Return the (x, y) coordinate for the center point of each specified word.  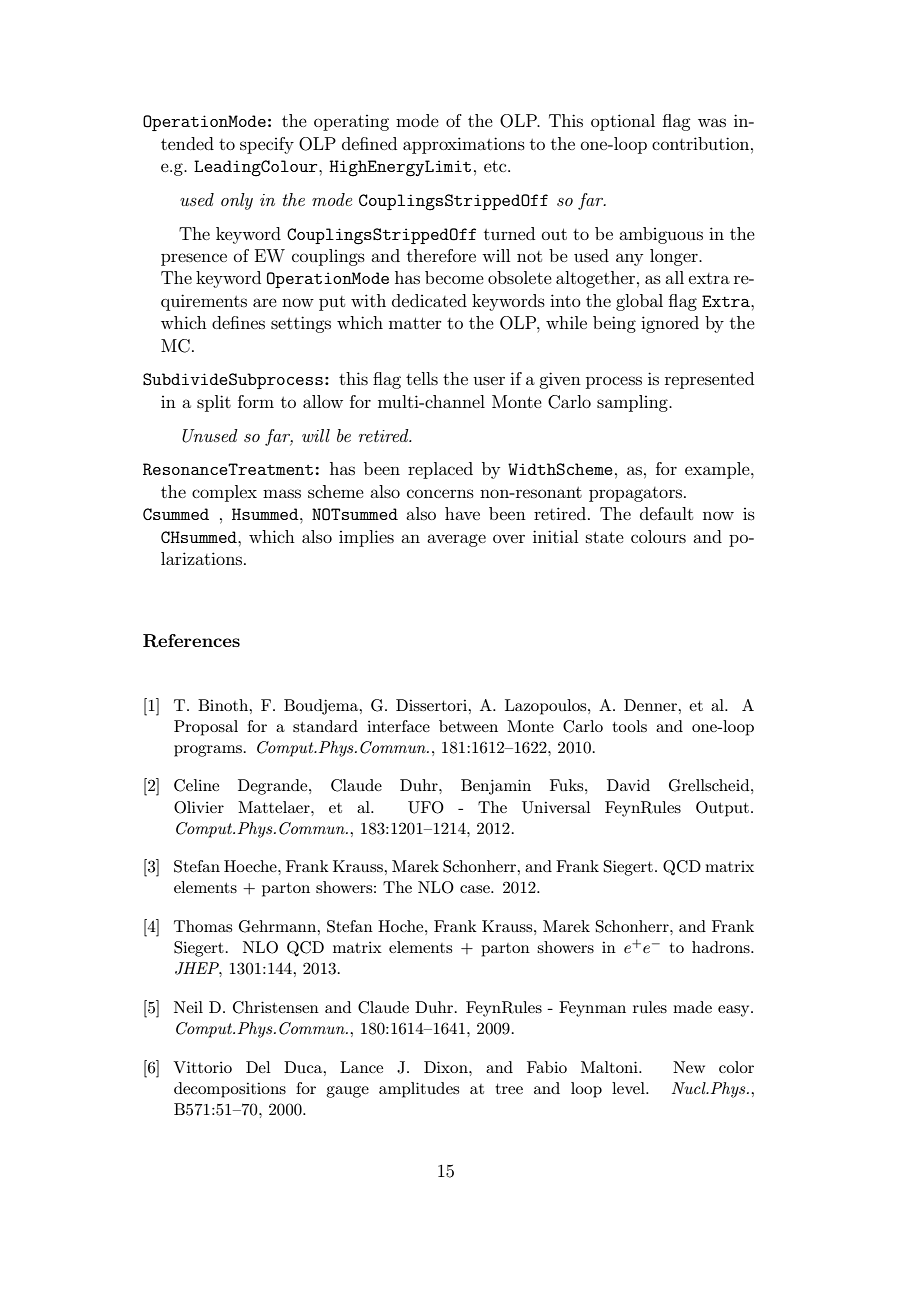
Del (258, 1067)
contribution (702, 143)
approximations (464, 145)
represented (709, 380)
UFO (426, 807)
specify (267, 145)
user (489, 380)
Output (722, 809)
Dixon (447, 1067)
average (456, 540)
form (256, 401)
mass (282, 493)
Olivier (199, 807)
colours (658, 536)
